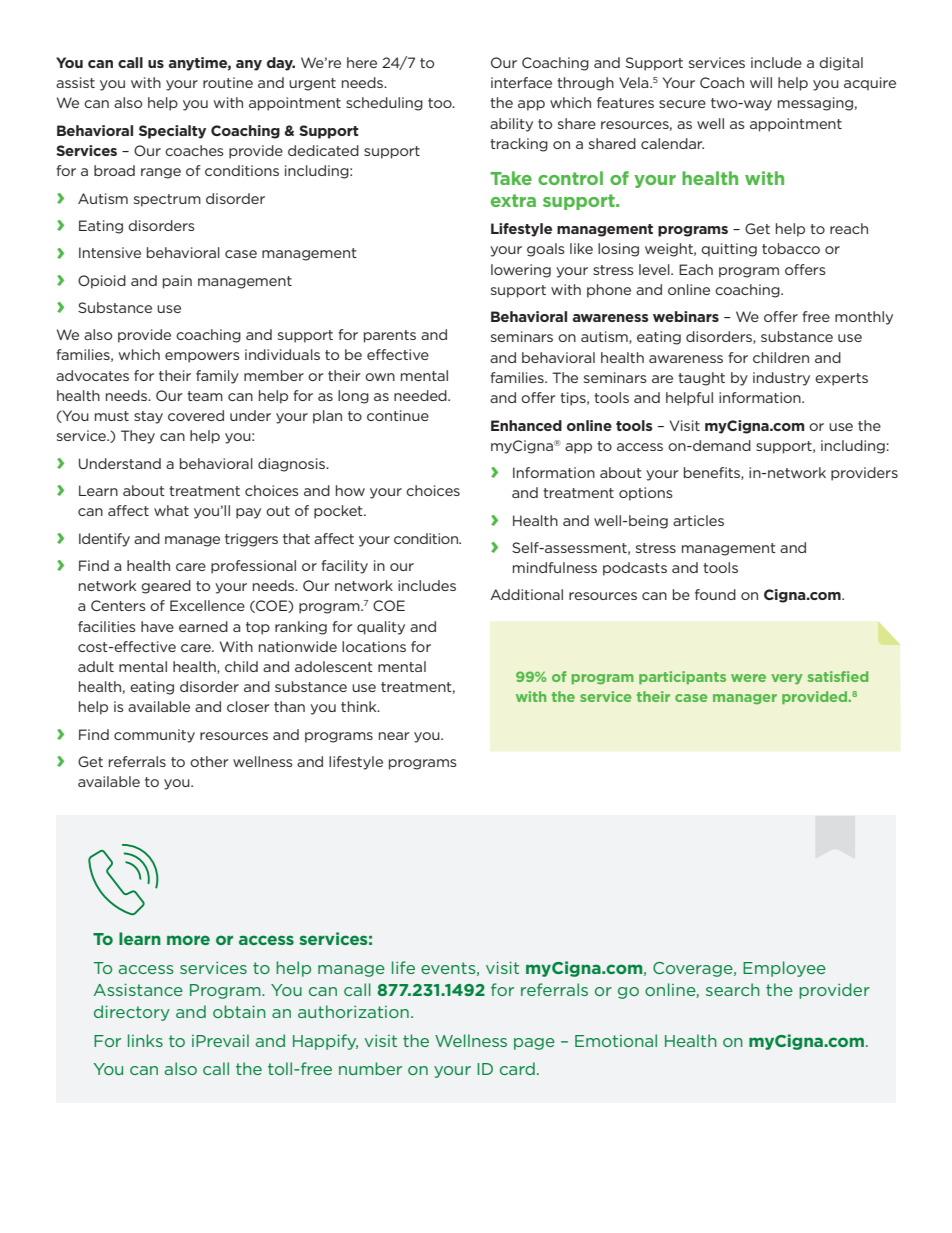  I want to click on near, so click(394, 736).
